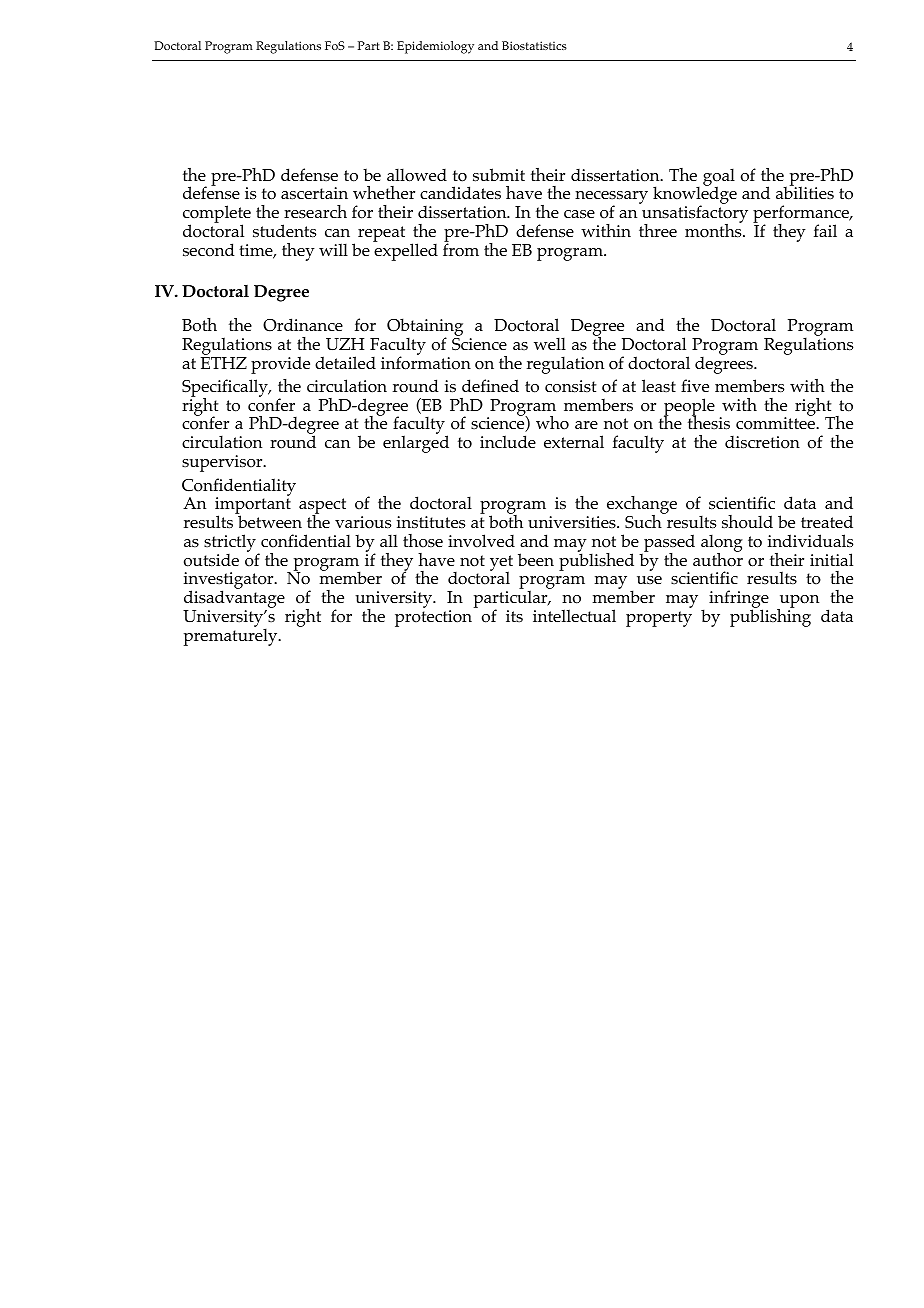 The image size is (924, 1308). Describe the element at coordinates (534, 45) in the page. I see `Biostatistics` at that location.
